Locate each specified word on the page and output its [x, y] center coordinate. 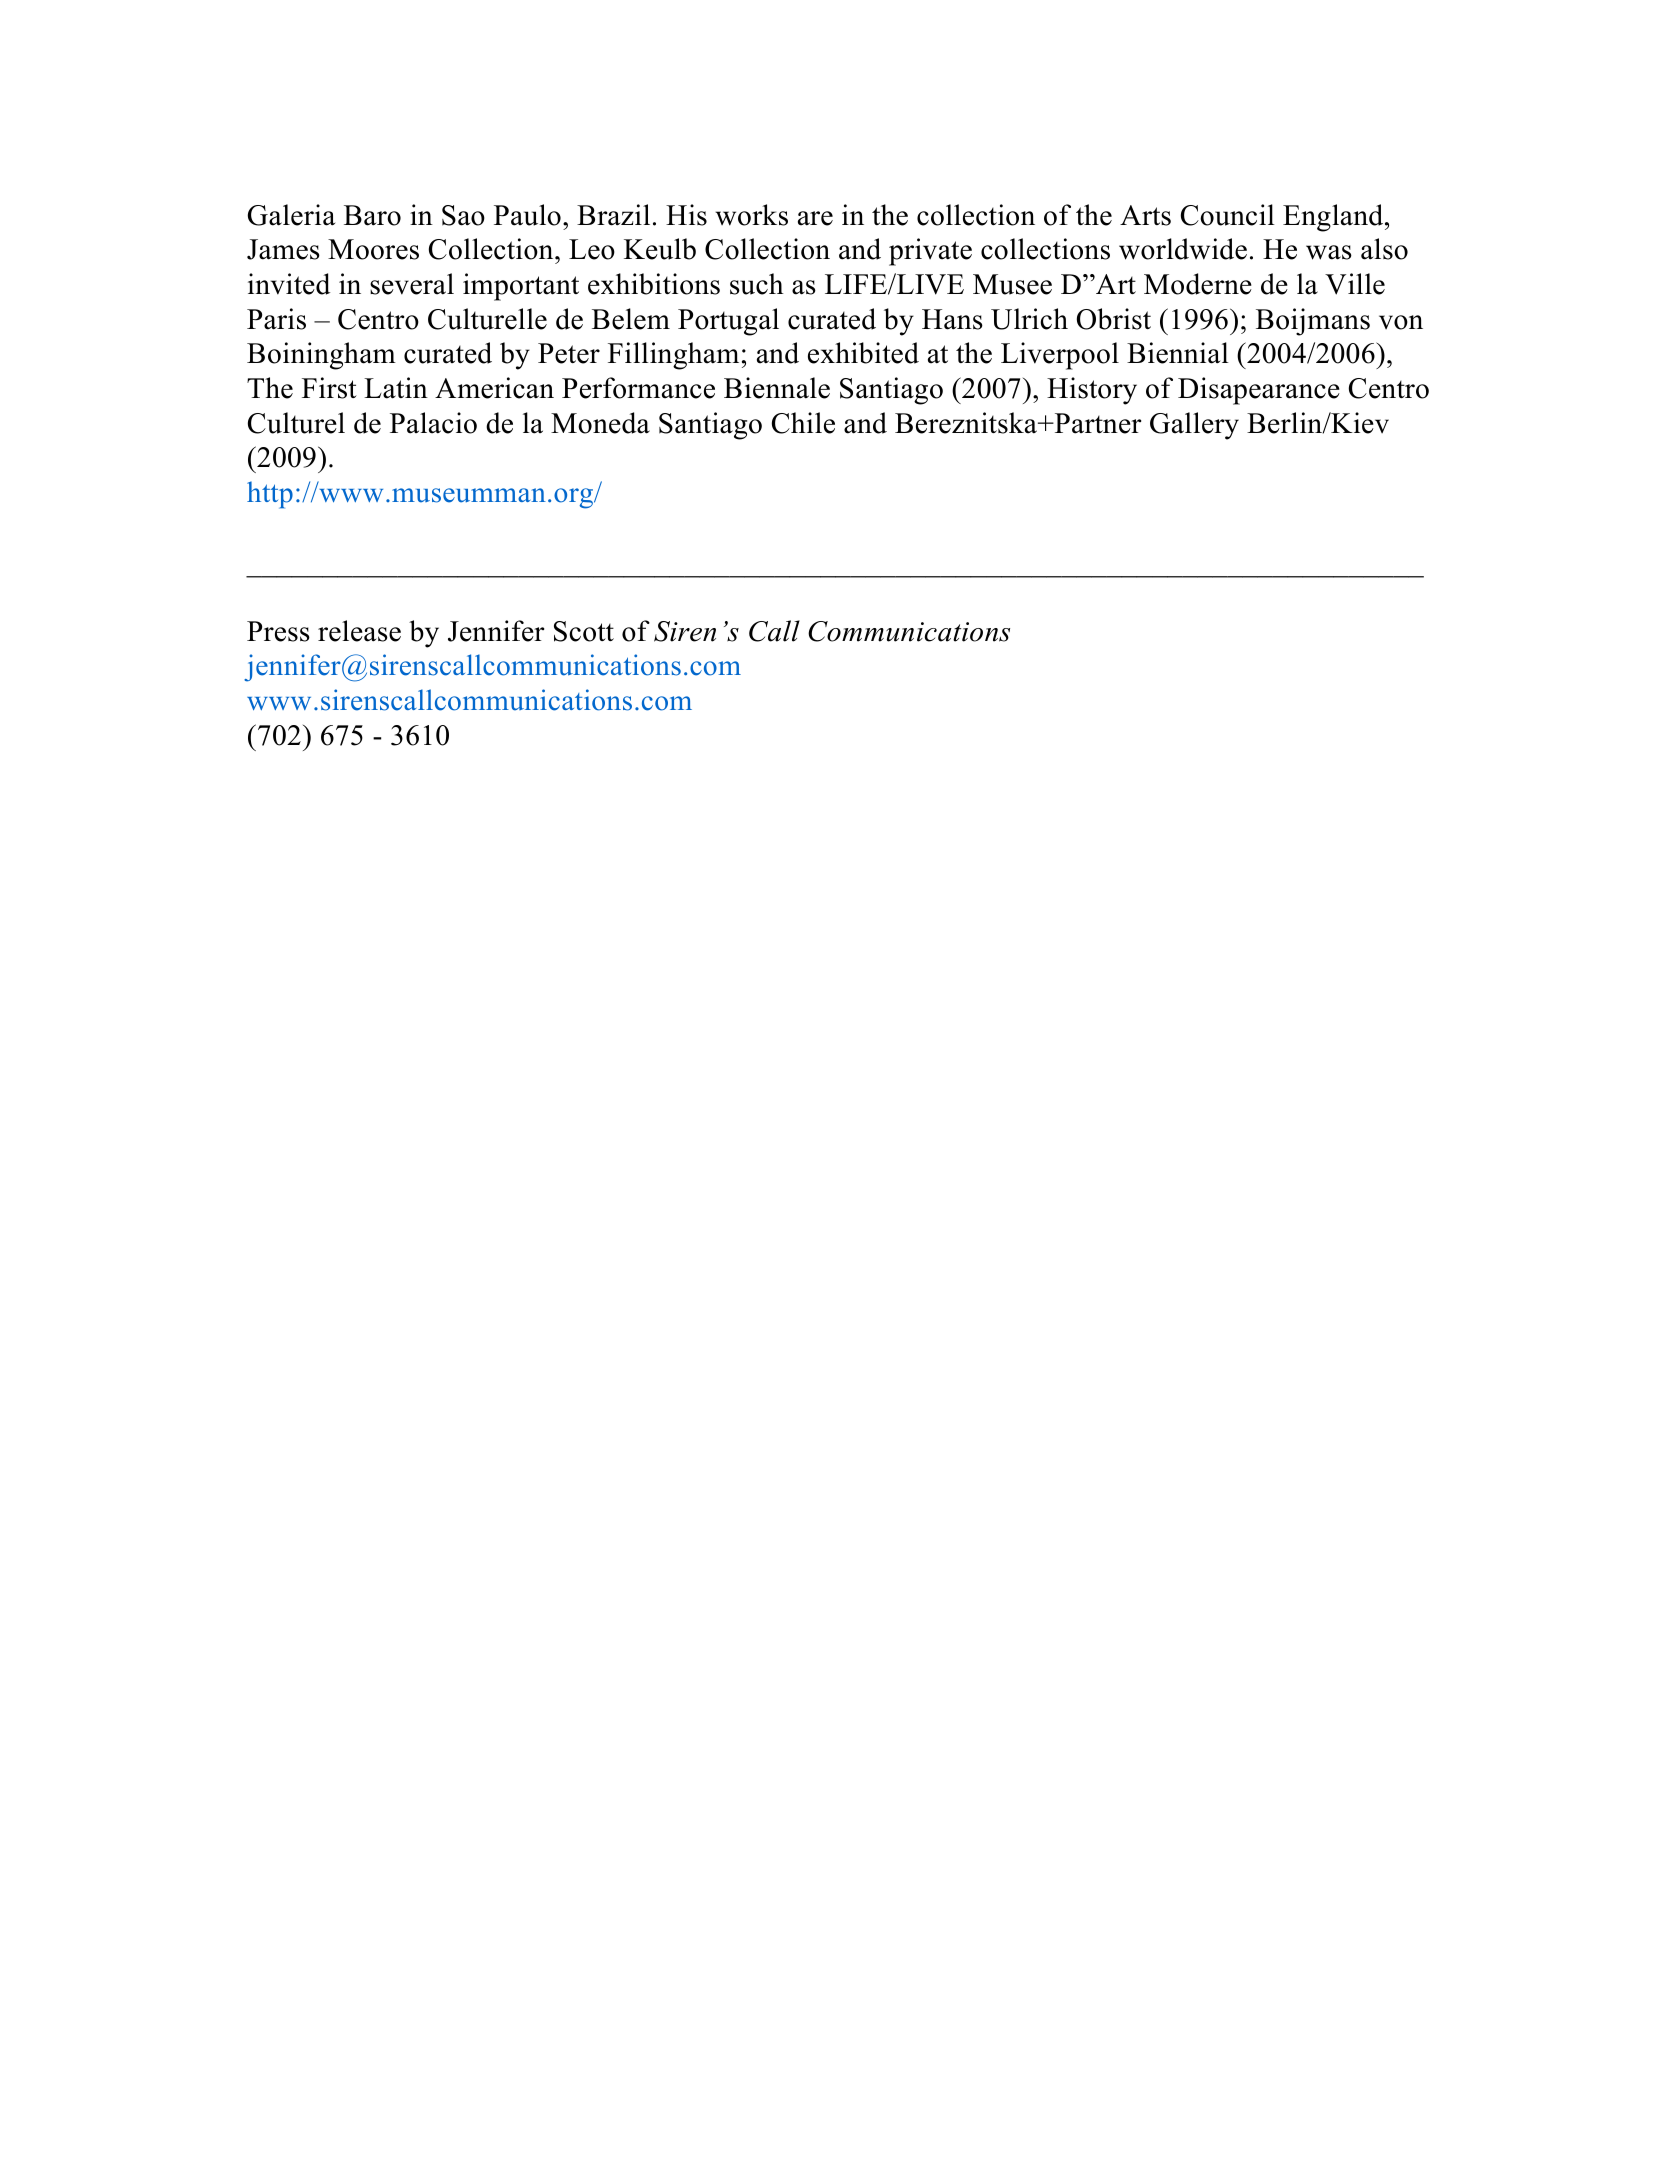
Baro [372, 215]
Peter [569, 353]
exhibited [863, 353]
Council [1228, 215]
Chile [803, 423]
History [1092, 391]
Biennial [1178, 353]
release [359, 631]
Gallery [1194, 426]
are [815, 218]
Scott [584, 631]
